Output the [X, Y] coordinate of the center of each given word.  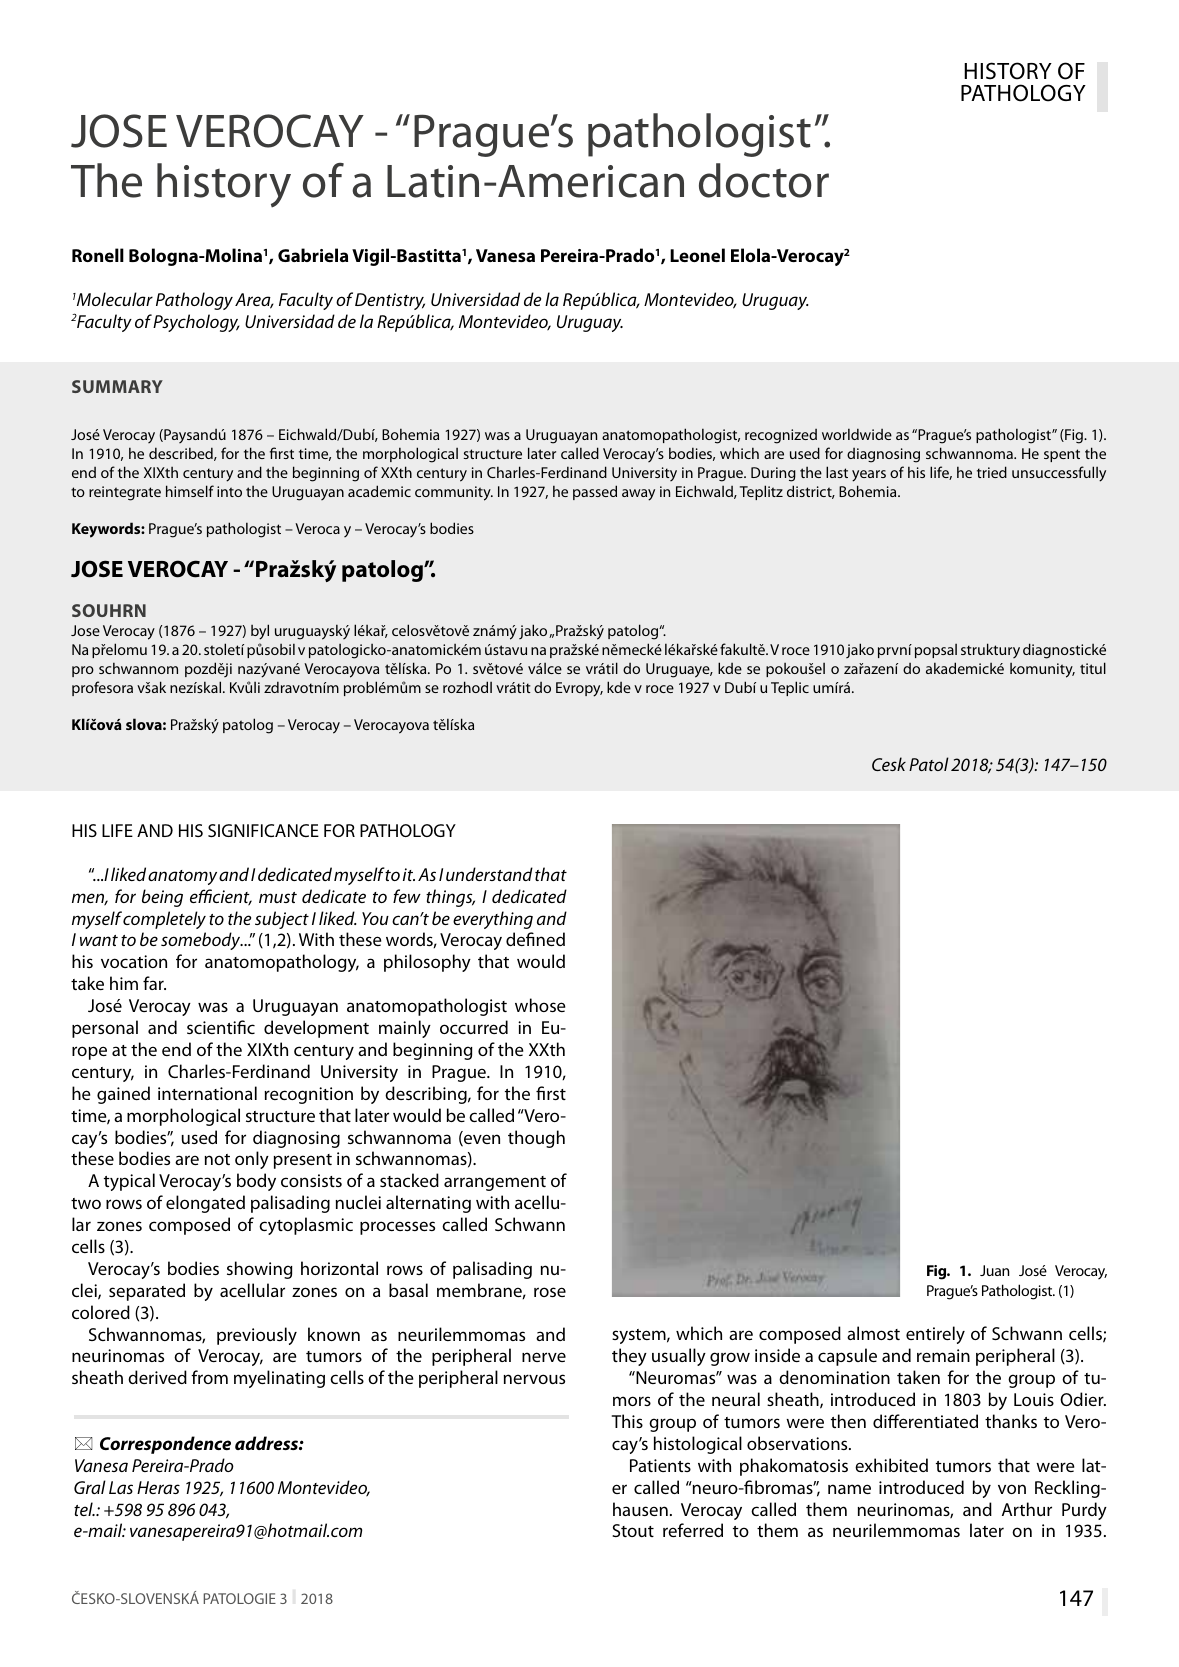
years [869, 476]
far [154, 983]
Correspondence [165, 1445]
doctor [764, 180]
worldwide [857, 434]
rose [550, 1292]
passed [595, 492]
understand [489, 874]
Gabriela [313, 255]
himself [190, 491]
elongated [205, 1204]
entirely [935, 1335]
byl [260, 632]
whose [540, 1005]
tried [992, 472]
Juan [994, 1270]
